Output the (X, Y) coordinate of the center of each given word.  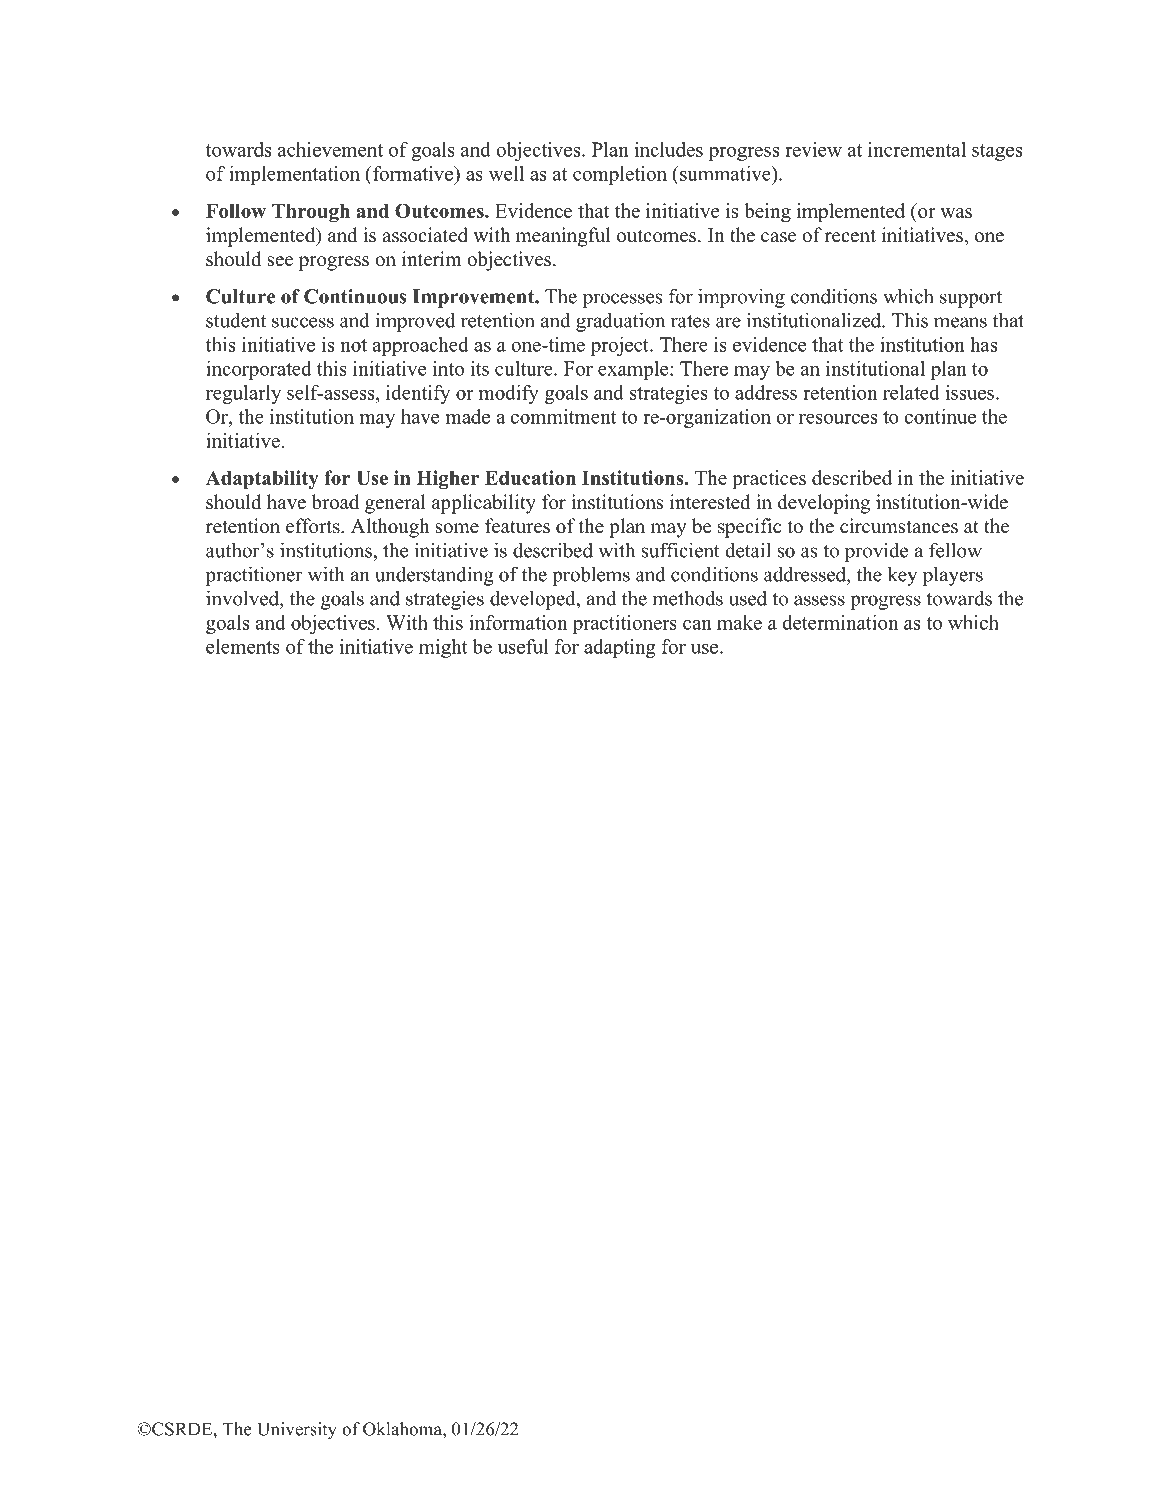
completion (620, 175)
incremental (917, 149)
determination (840, 622)
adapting (620, 648)
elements (243, 646)
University (297, 1431)
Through (311, 213)
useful (523, 646)
